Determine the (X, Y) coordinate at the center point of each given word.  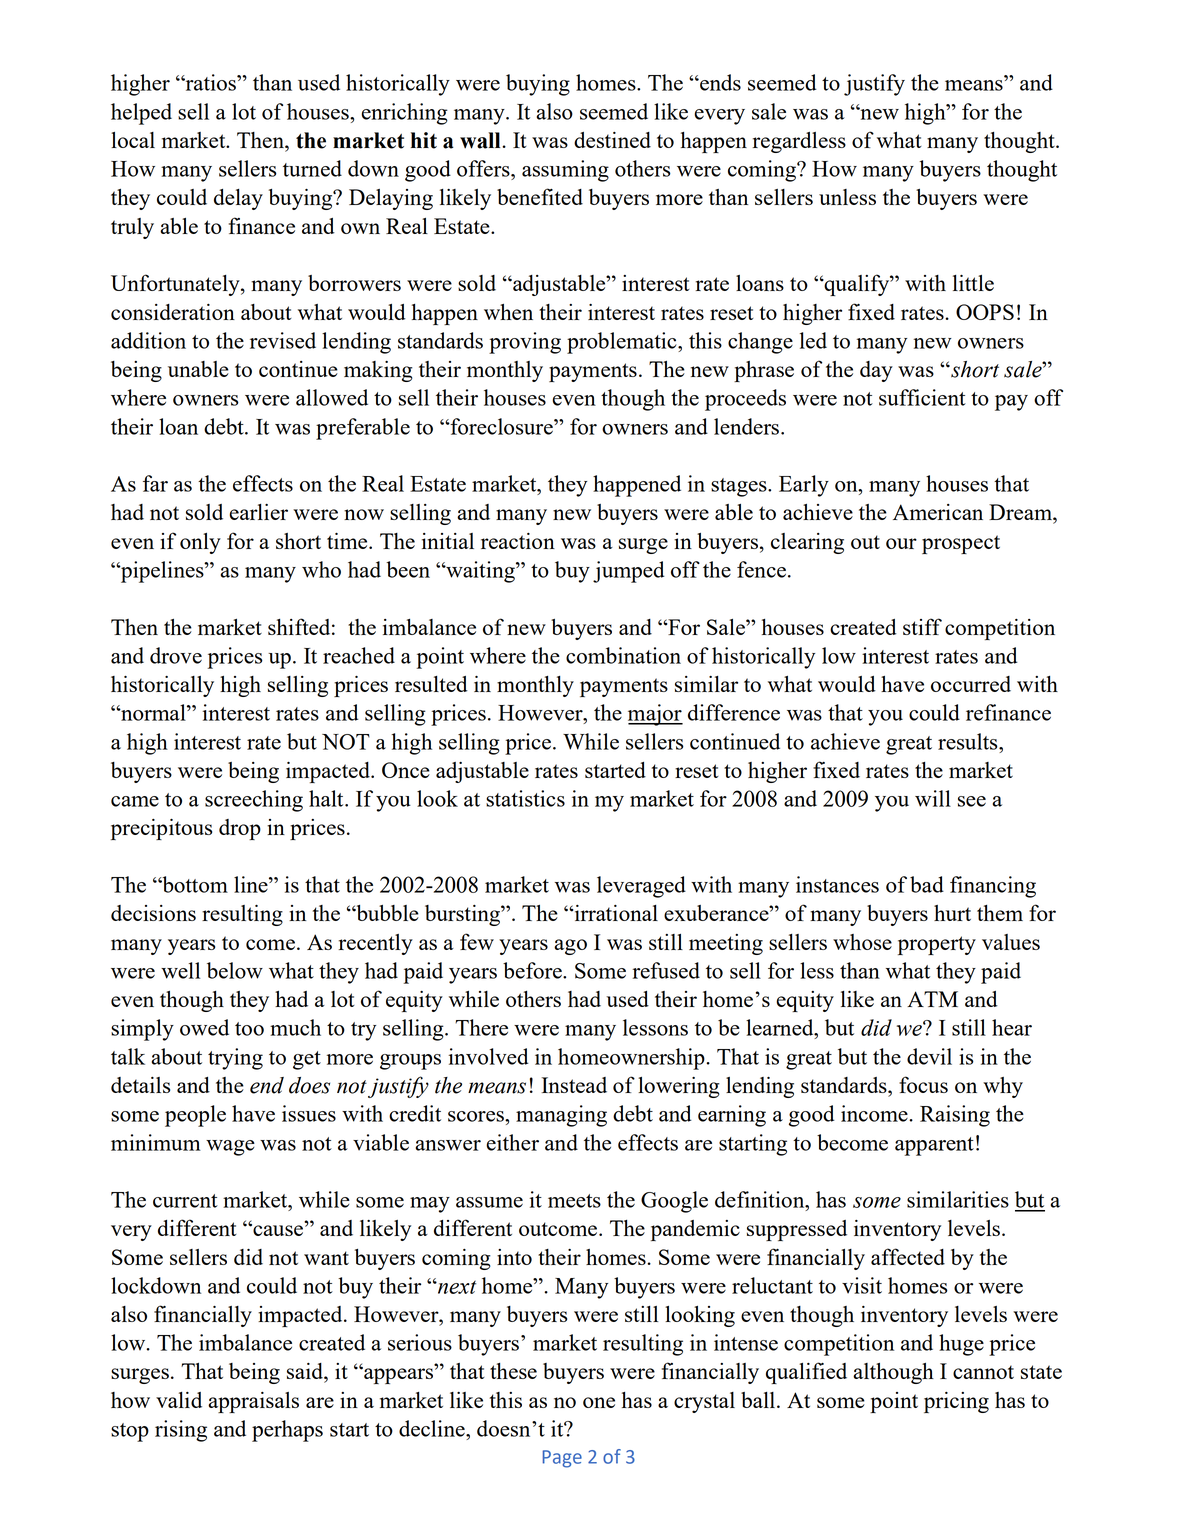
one (599, 1402)
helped (141, 114)
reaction (518, 541)
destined (612, 140)
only (200, 543)
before (533, 970)
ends (719, 82)
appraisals (253, 1402)
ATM (932, 999)
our (901, 543)
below (235, 970)
